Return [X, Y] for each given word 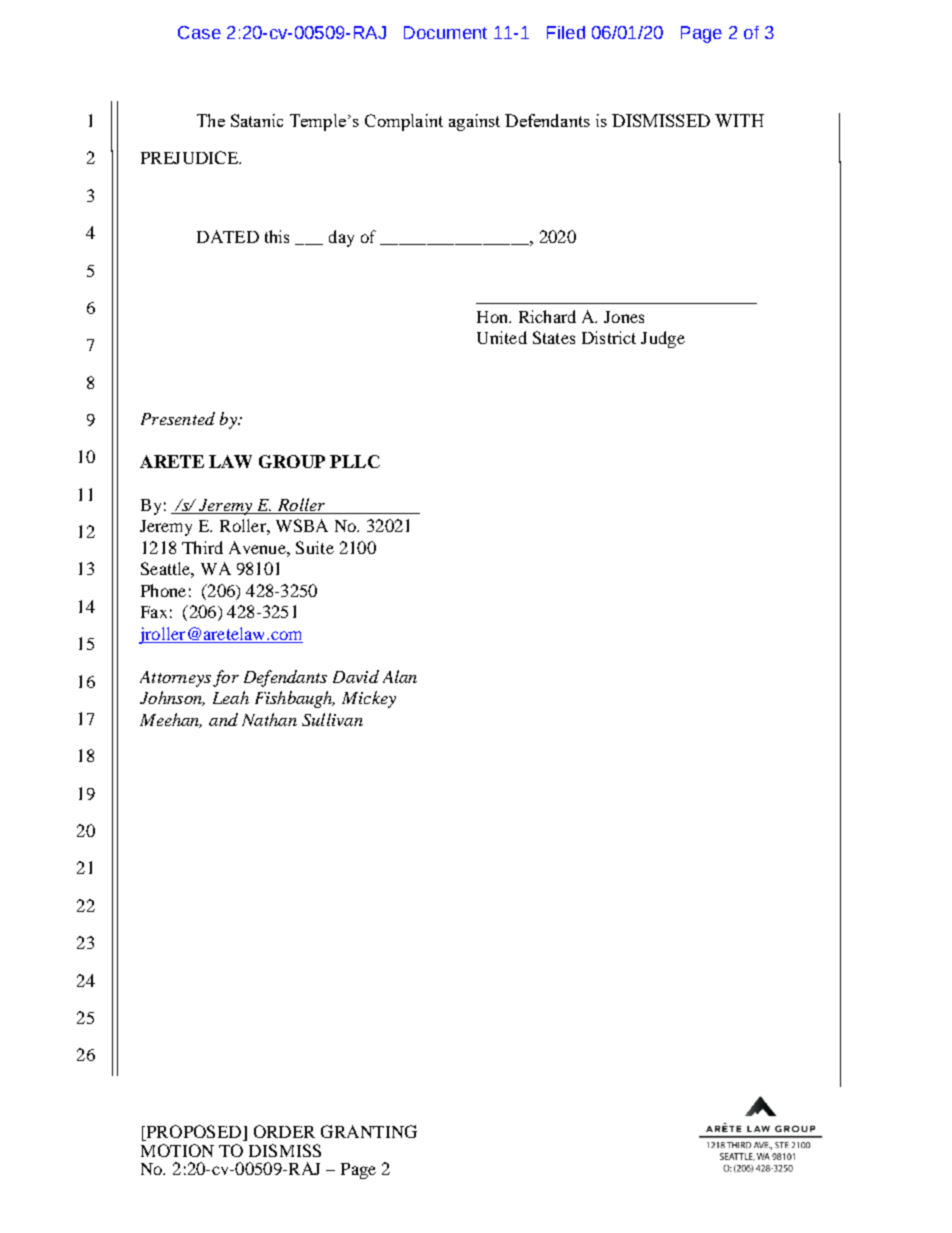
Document [445, 32]
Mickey [369, 699]
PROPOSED [194, 1133]
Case [199, 32]
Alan [400, 676]
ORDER [284, 1131]
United [502, 337]
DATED [228, 236]
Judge [663, 339]
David [356, 676]
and [223, 719]
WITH [739, 120]
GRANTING [369, 1131]
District [609, 337]
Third [202, 547]
